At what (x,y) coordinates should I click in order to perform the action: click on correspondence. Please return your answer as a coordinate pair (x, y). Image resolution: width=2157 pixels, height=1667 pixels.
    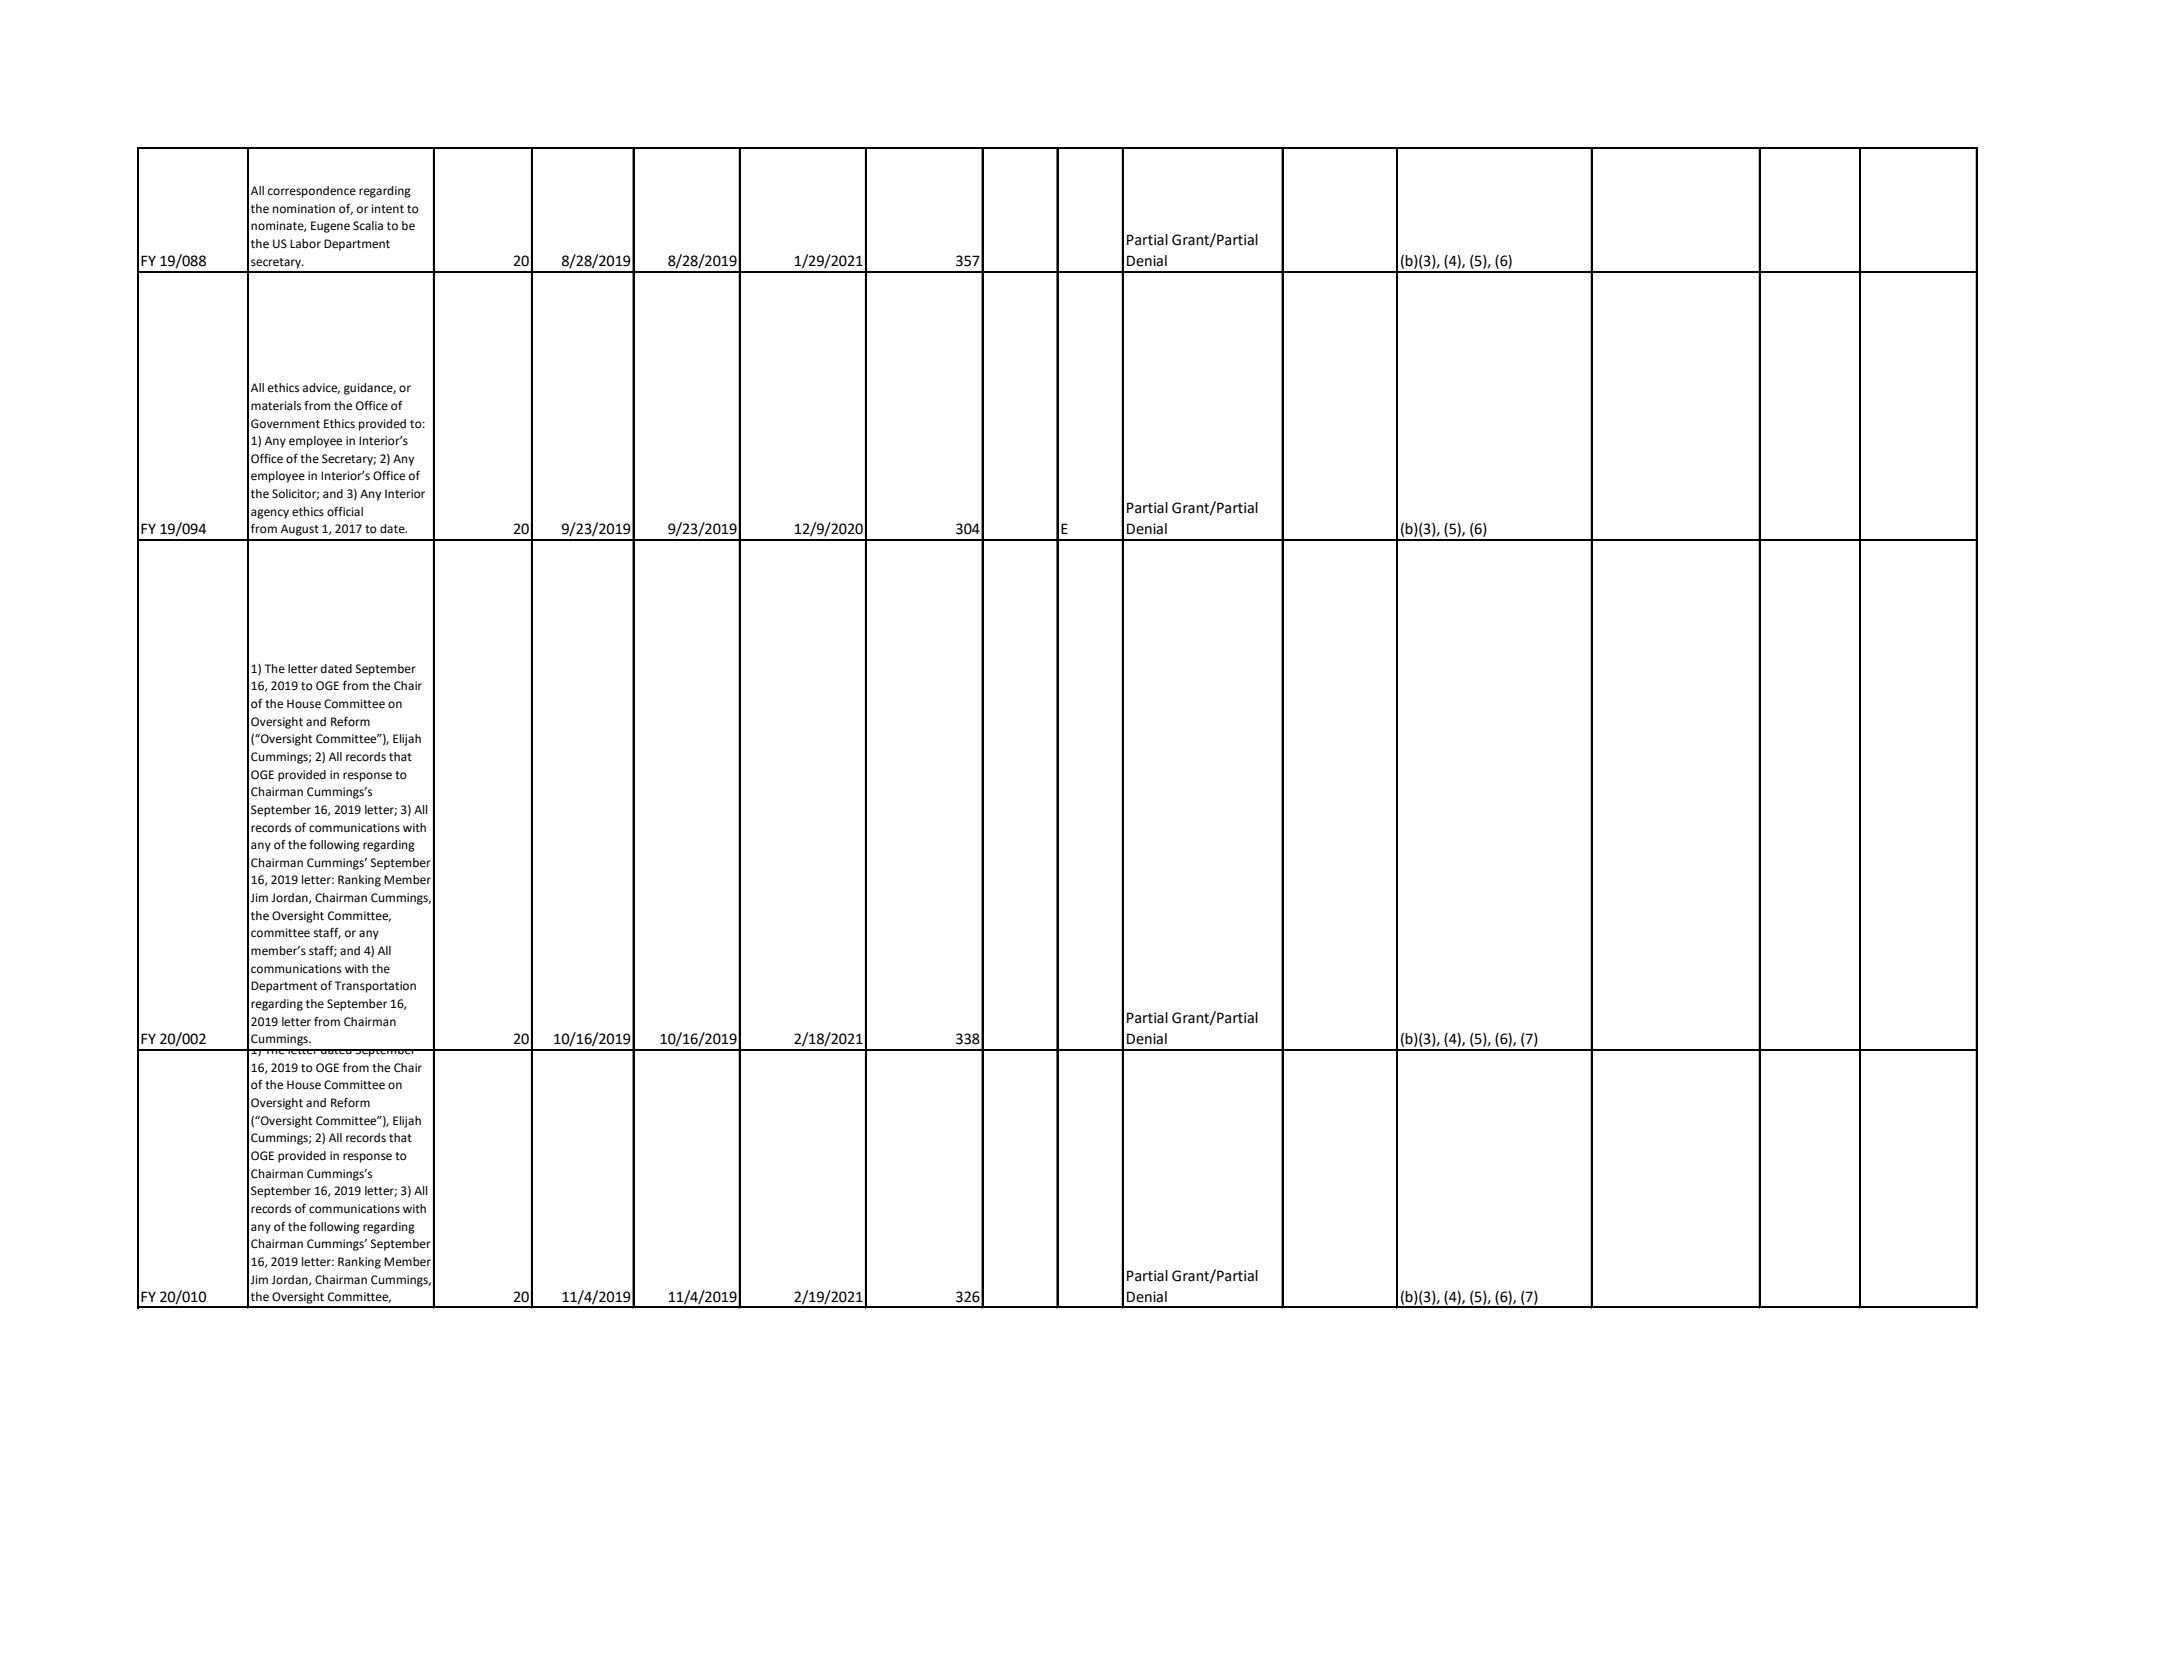
    Looking at the image, I should click on (312, 192).
